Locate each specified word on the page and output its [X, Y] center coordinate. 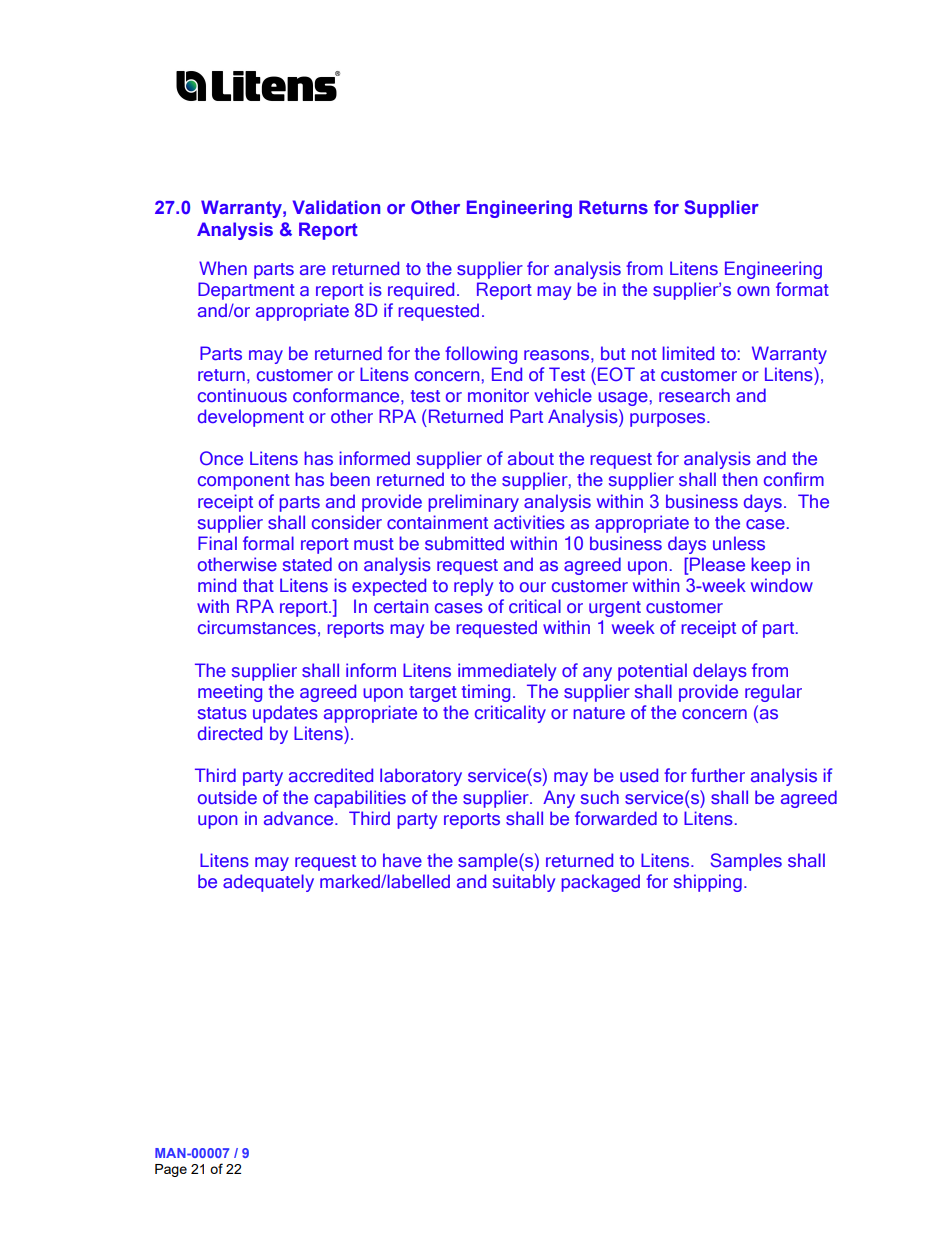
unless [739, 543]
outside [227, 797]
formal [268, 543]
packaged [601, 883]
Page [171, 1170]
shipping [708, 883]
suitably [524, 883]
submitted [464, 543]
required [421, 291]
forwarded [616, 818]
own [753, 291]
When [223, 268]
